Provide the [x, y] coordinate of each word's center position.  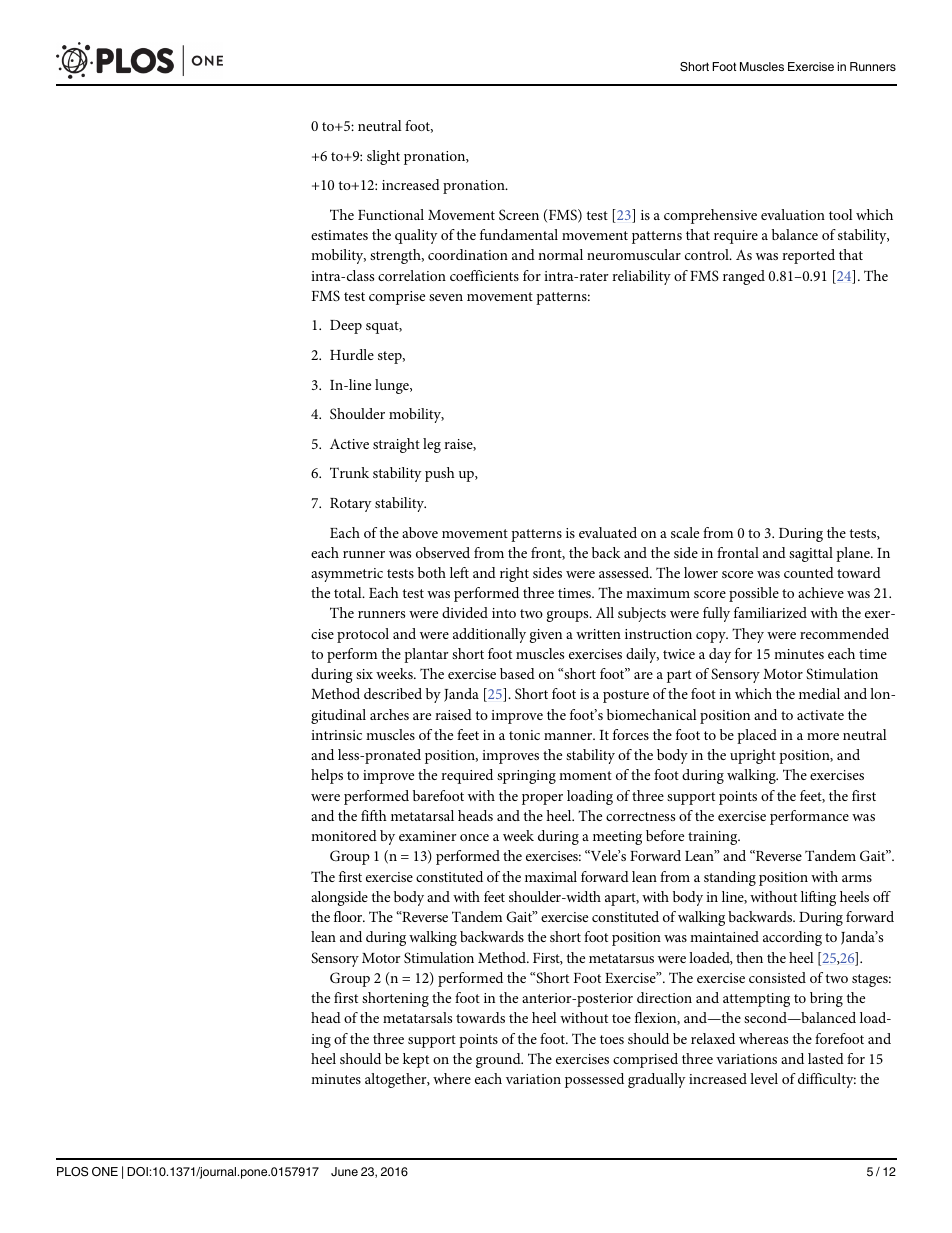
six [364, 674]
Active [349, 444]
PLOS [72, 1172]
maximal [551, 876]
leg [432, 445]
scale [685, 532]
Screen [519, 214]
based [517, 673]
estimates [339, 235]
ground [499, 1060]
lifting [818, 898]
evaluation [793, 214]
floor [349, 916]
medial [819, 693]
